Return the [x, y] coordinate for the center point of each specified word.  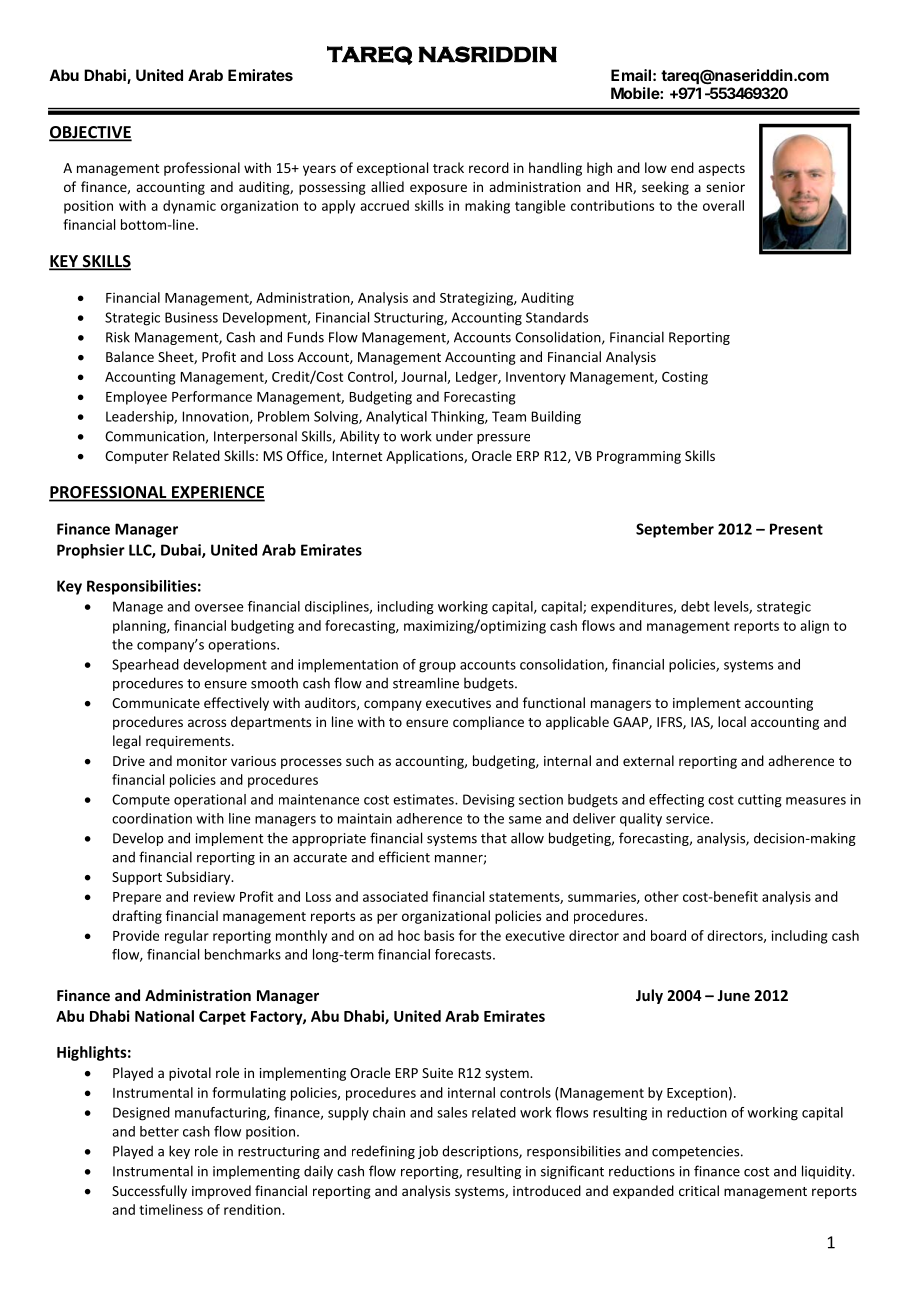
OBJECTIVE [90, 133]
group [437, 667]
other [661, 896]
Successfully [149, 1192]
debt [695, 606]
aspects [721, 170]
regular [187, 937]
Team [509, 416]
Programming [639, 457]
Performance [212, 396]
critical [699, 1190]
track [448, 167]
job [428, 1152]
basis [439, 935]
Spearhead [145, 665]
